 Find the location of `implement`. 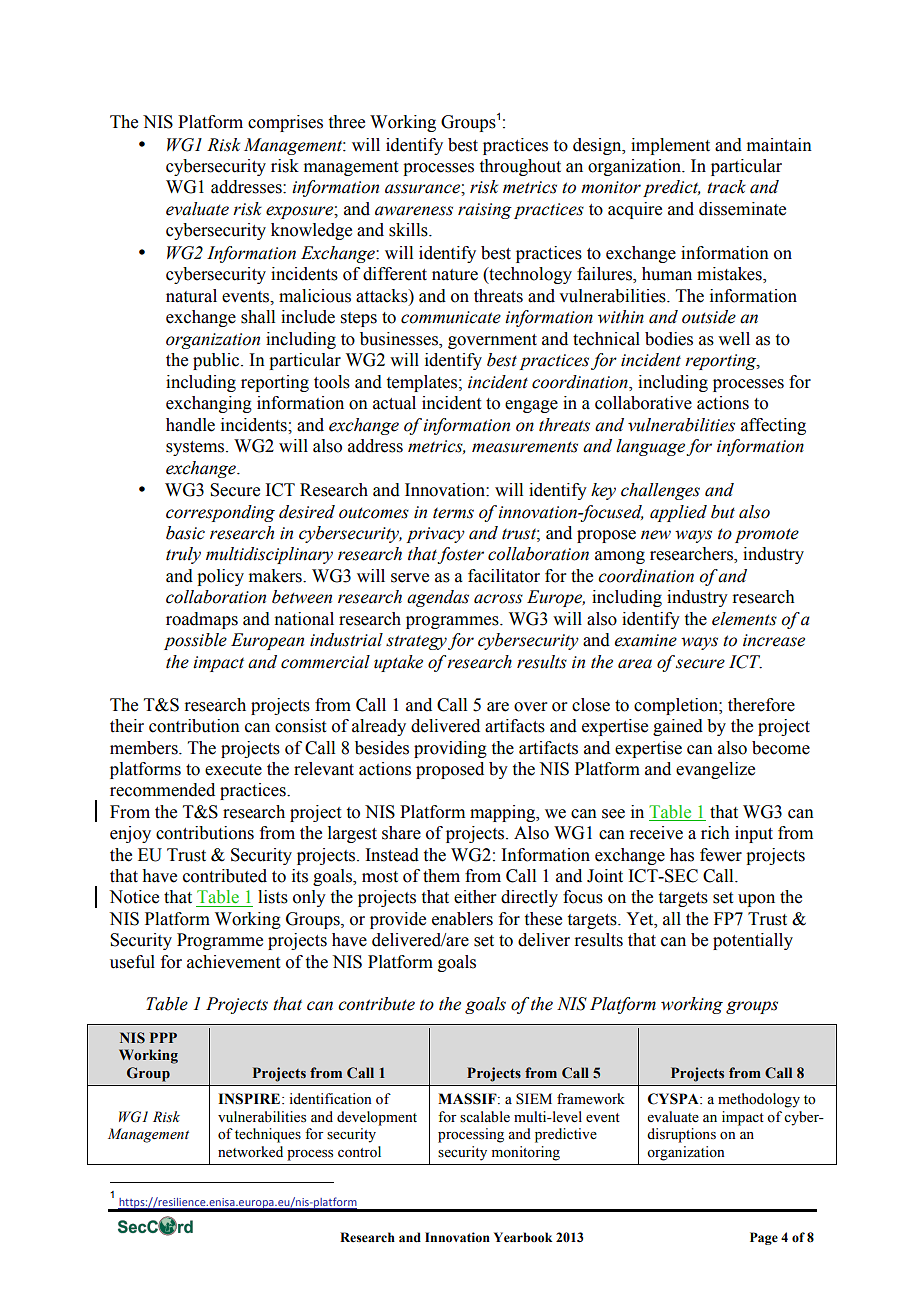

implement is located at coordinates (670, 146).
